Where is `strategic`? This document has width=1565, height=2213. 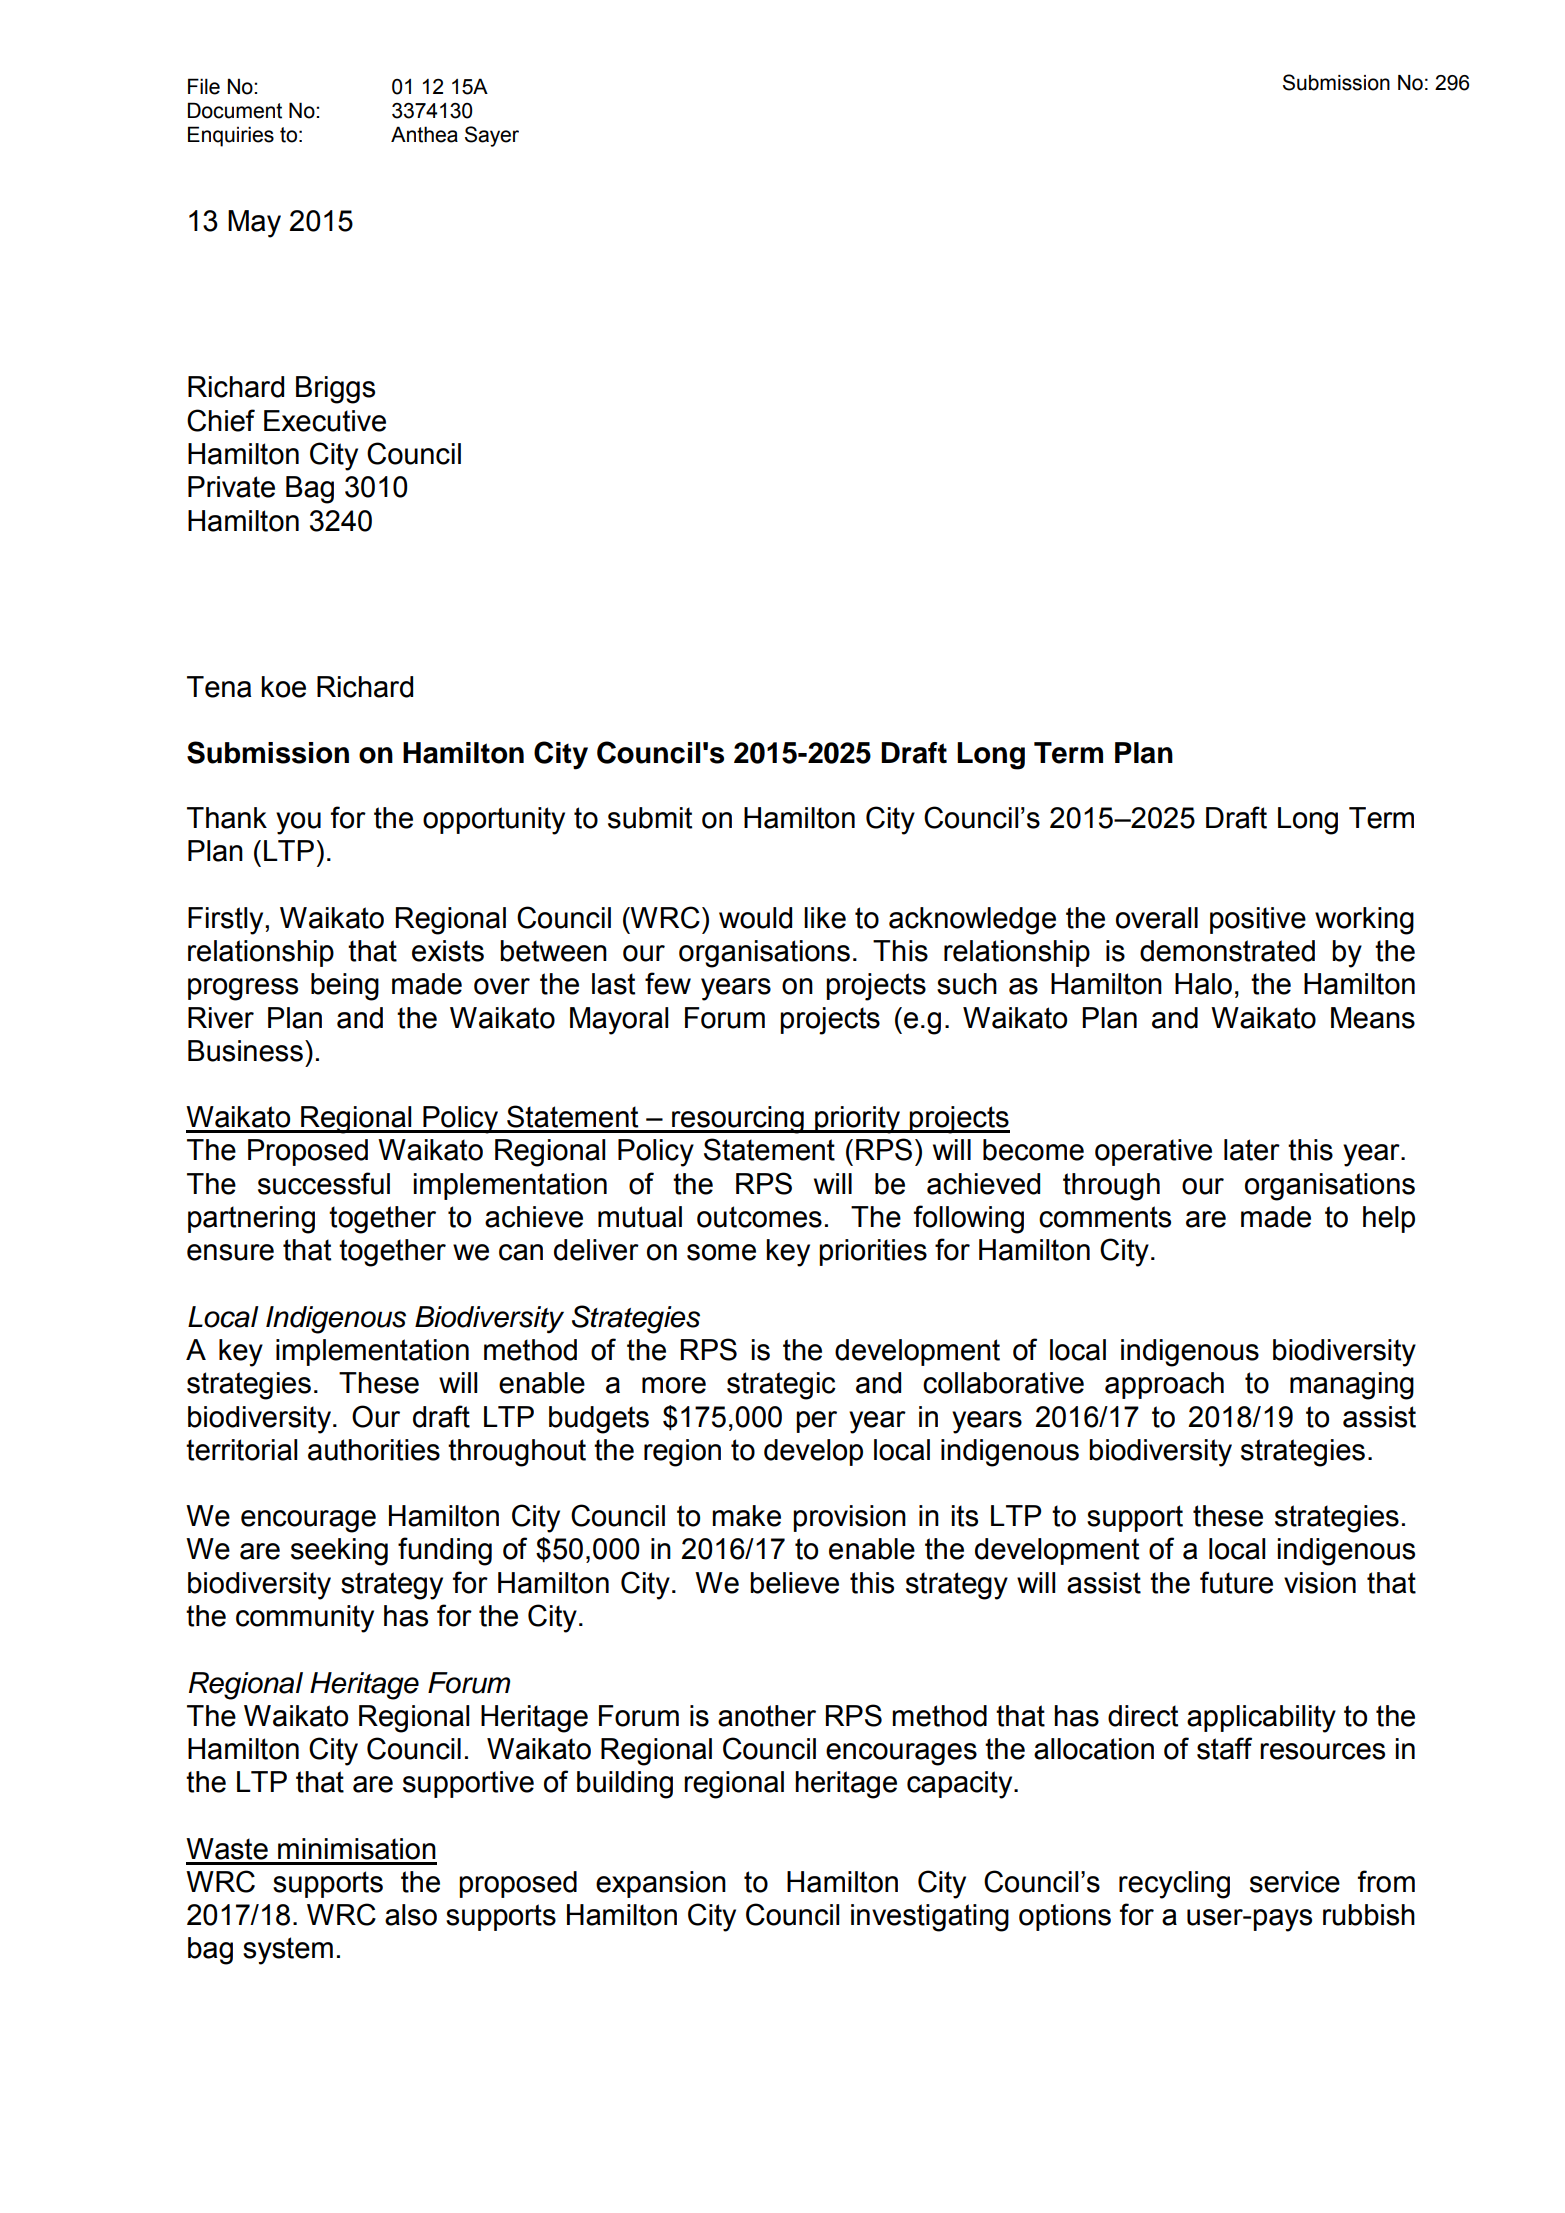
strategic is located at coordinates (781, 1386).
